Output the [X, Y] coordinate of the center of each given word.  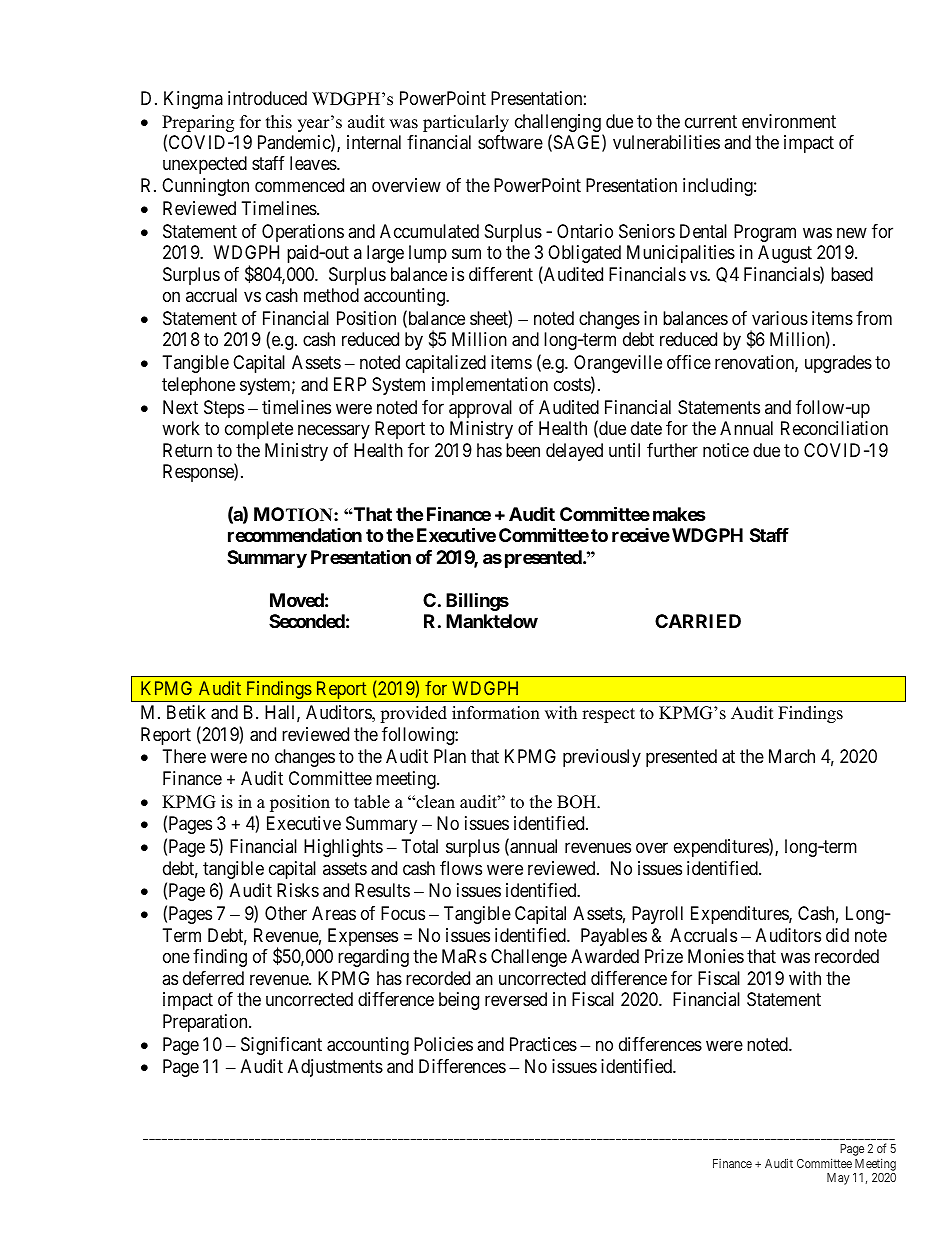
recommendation [295, 535]
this [279, 122]
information [496, 713]
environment [789, 121]
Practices [543, 1044]
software [510, 142]
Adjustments [335, 1068]
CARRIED [698, 621]
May [838, 1179]
